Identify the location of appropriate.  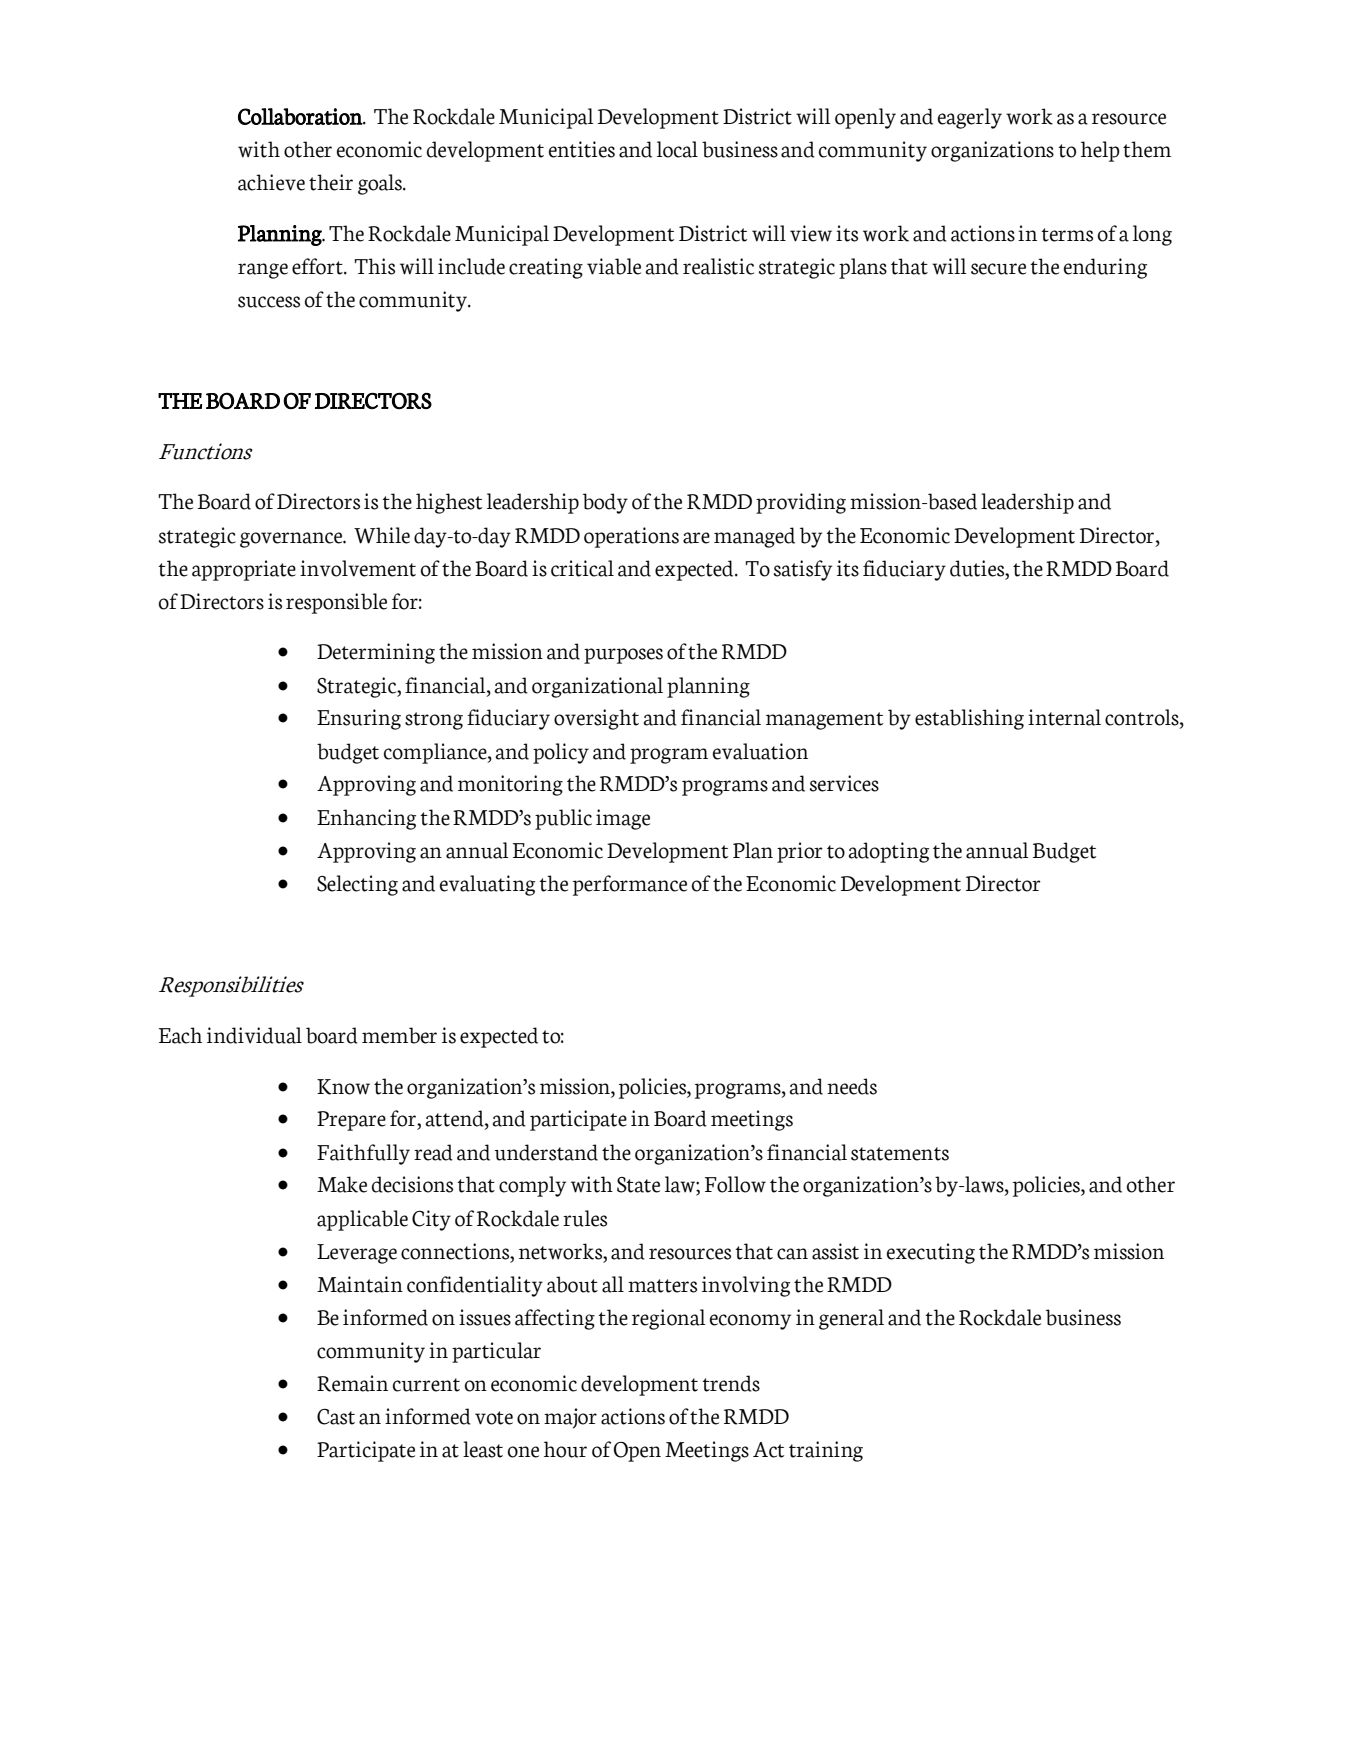
(244, 570).
